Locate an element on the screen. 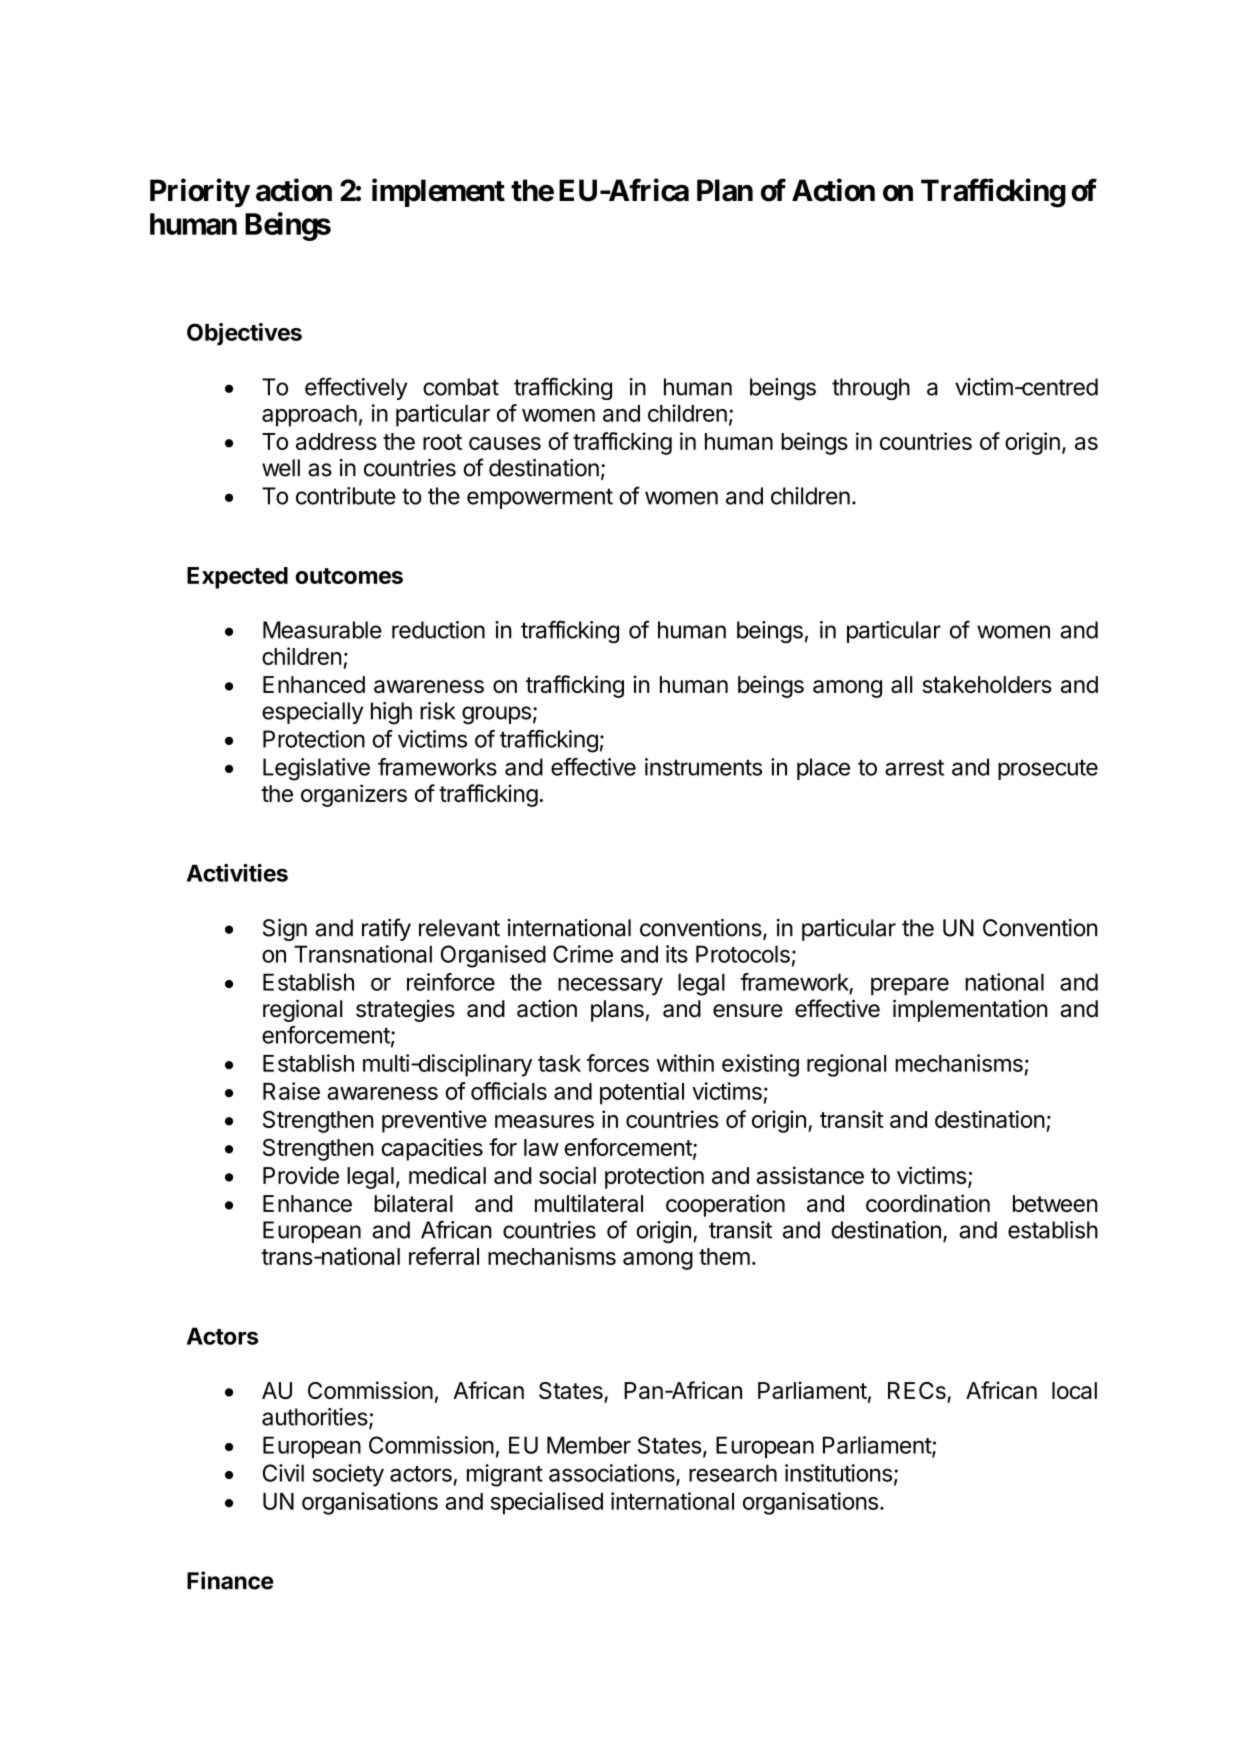  combat is located at coordinates (461, 387).
